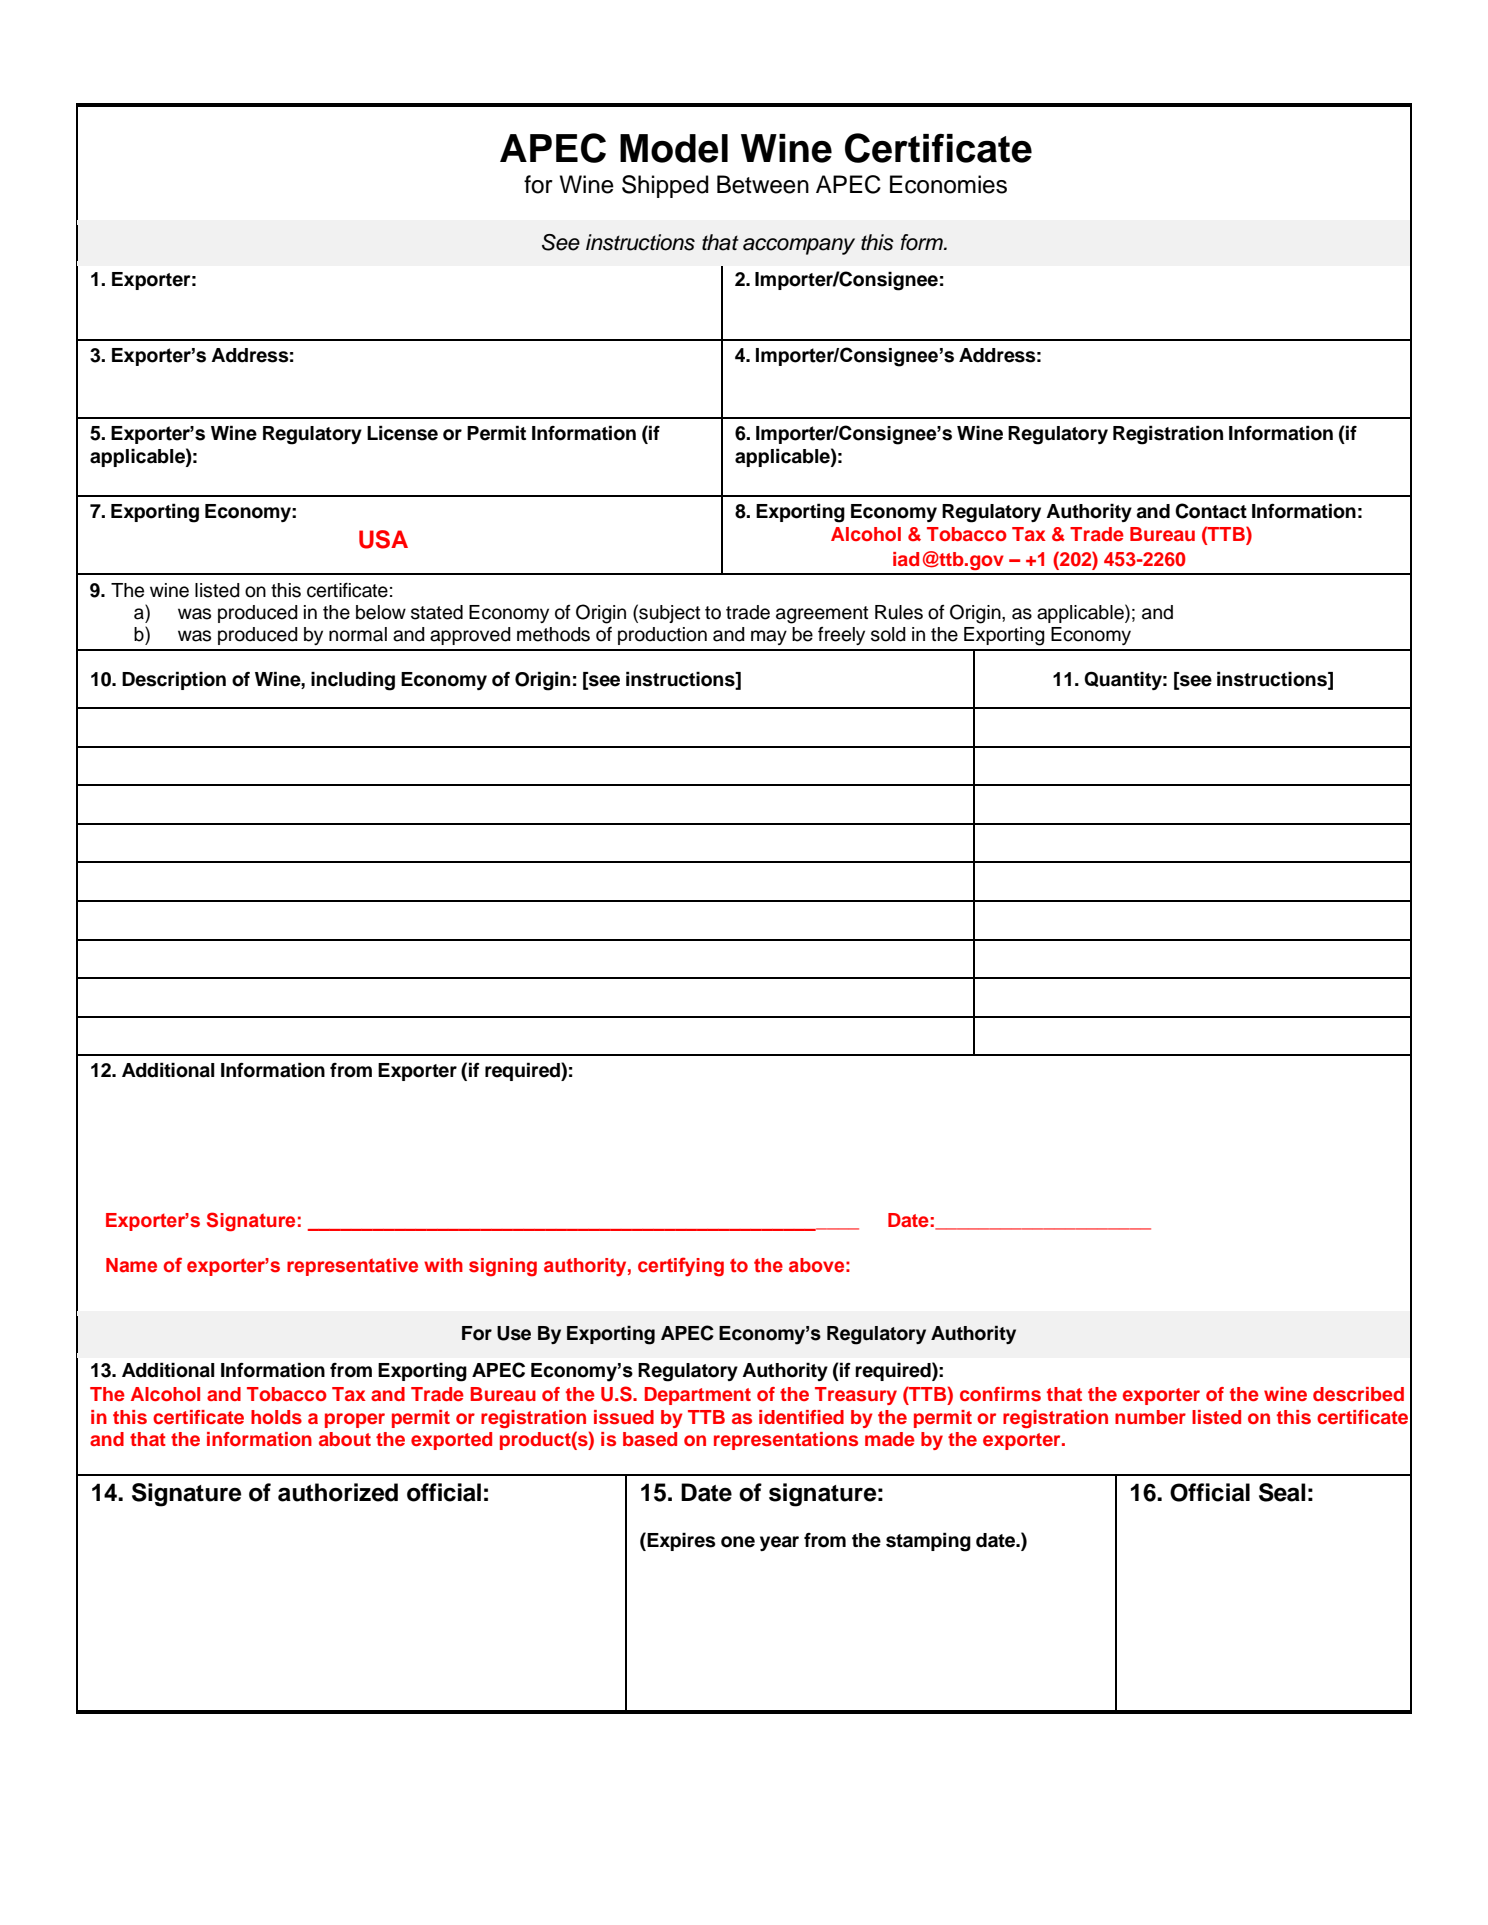 Image resolution: width=1488 pixels, height=1925 pixels. I want to click on Economies, so click(948, 184).
